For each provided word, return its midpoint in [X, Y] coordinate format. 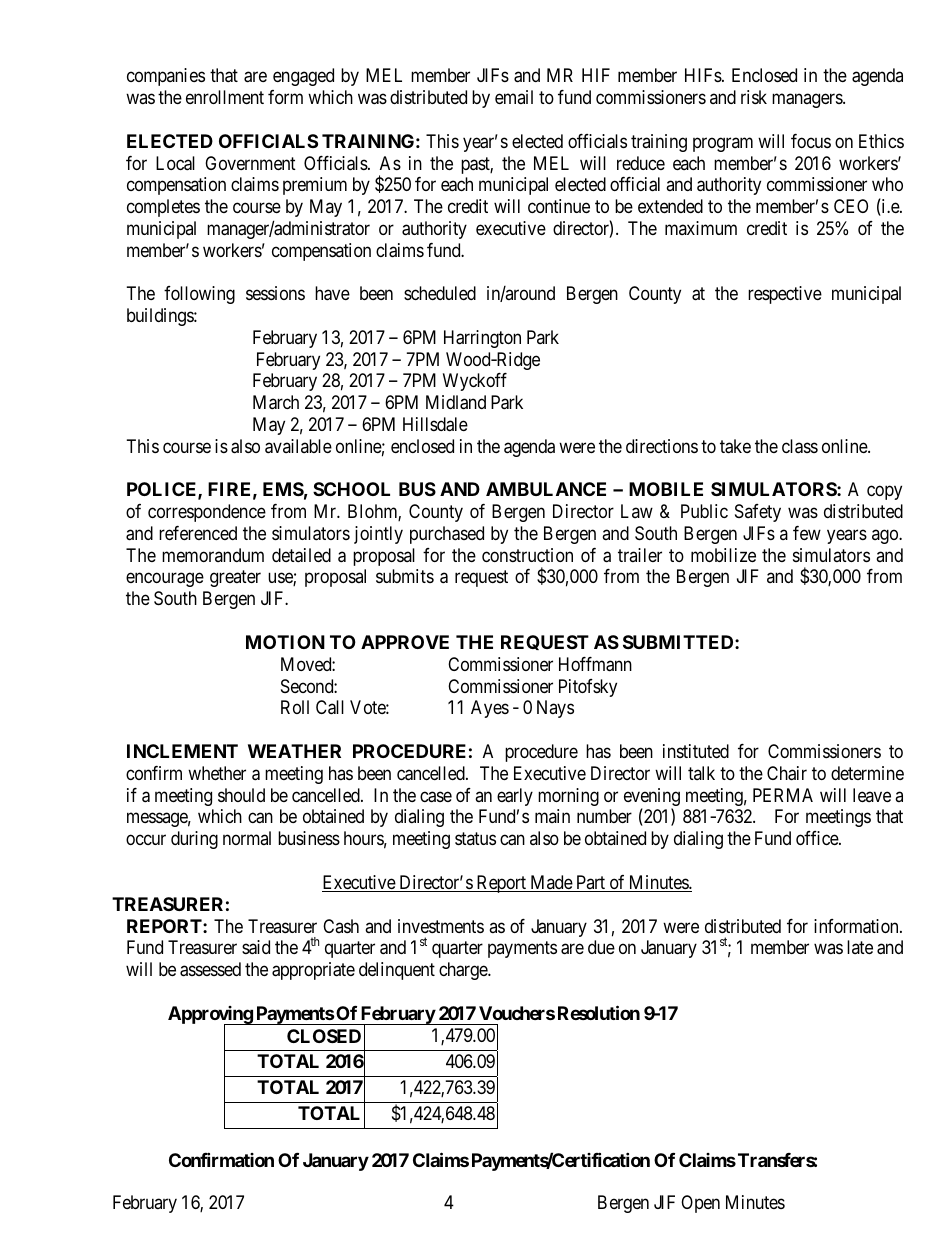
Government [250, 163]
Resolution [599, 1012]
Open [700, 1204]
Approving [211, 1016]
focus [811, 141]
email [514, 97]
